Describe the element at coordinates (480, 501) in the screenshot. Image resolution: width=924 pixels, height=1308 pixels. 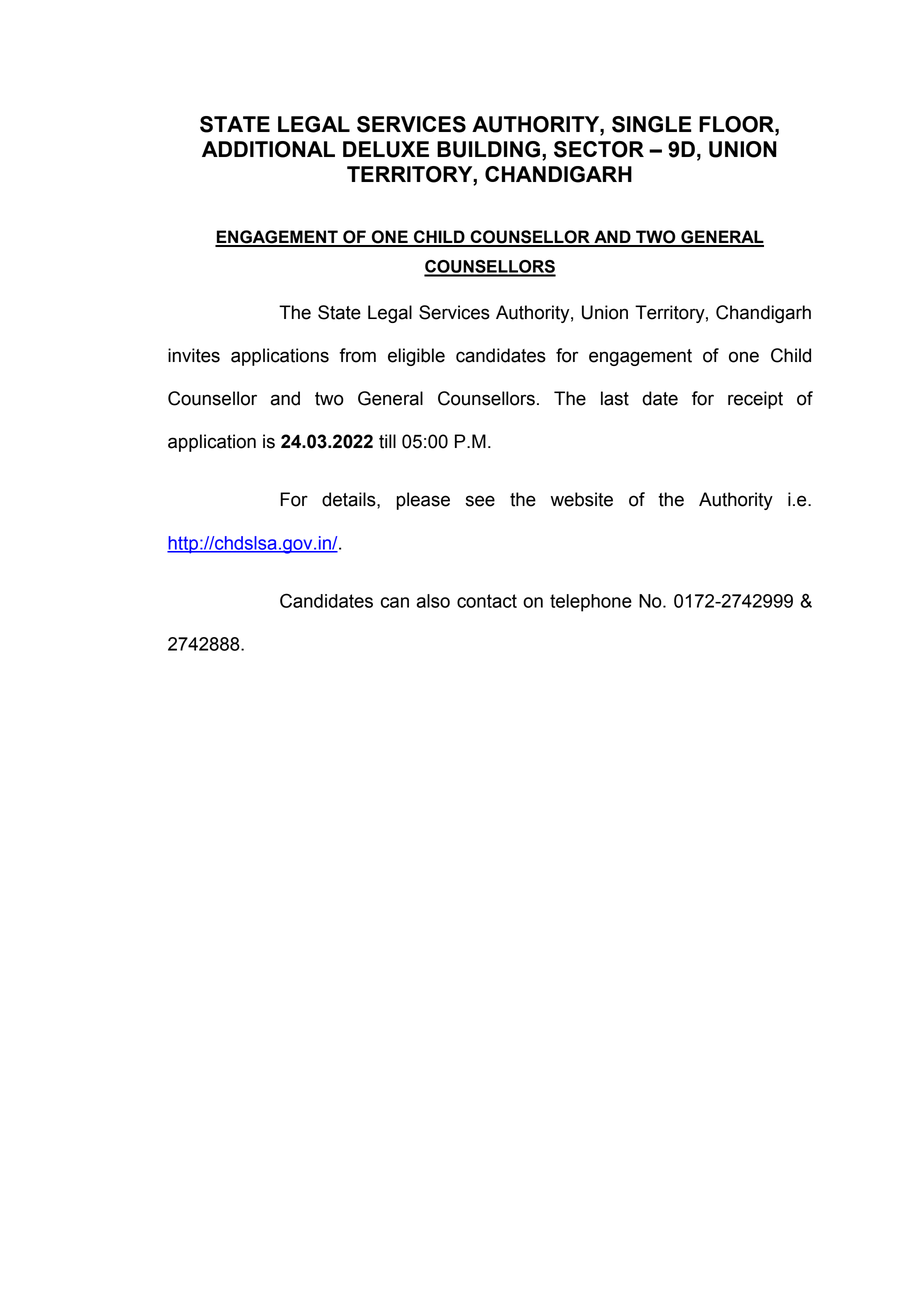
I see `see` at that location.
